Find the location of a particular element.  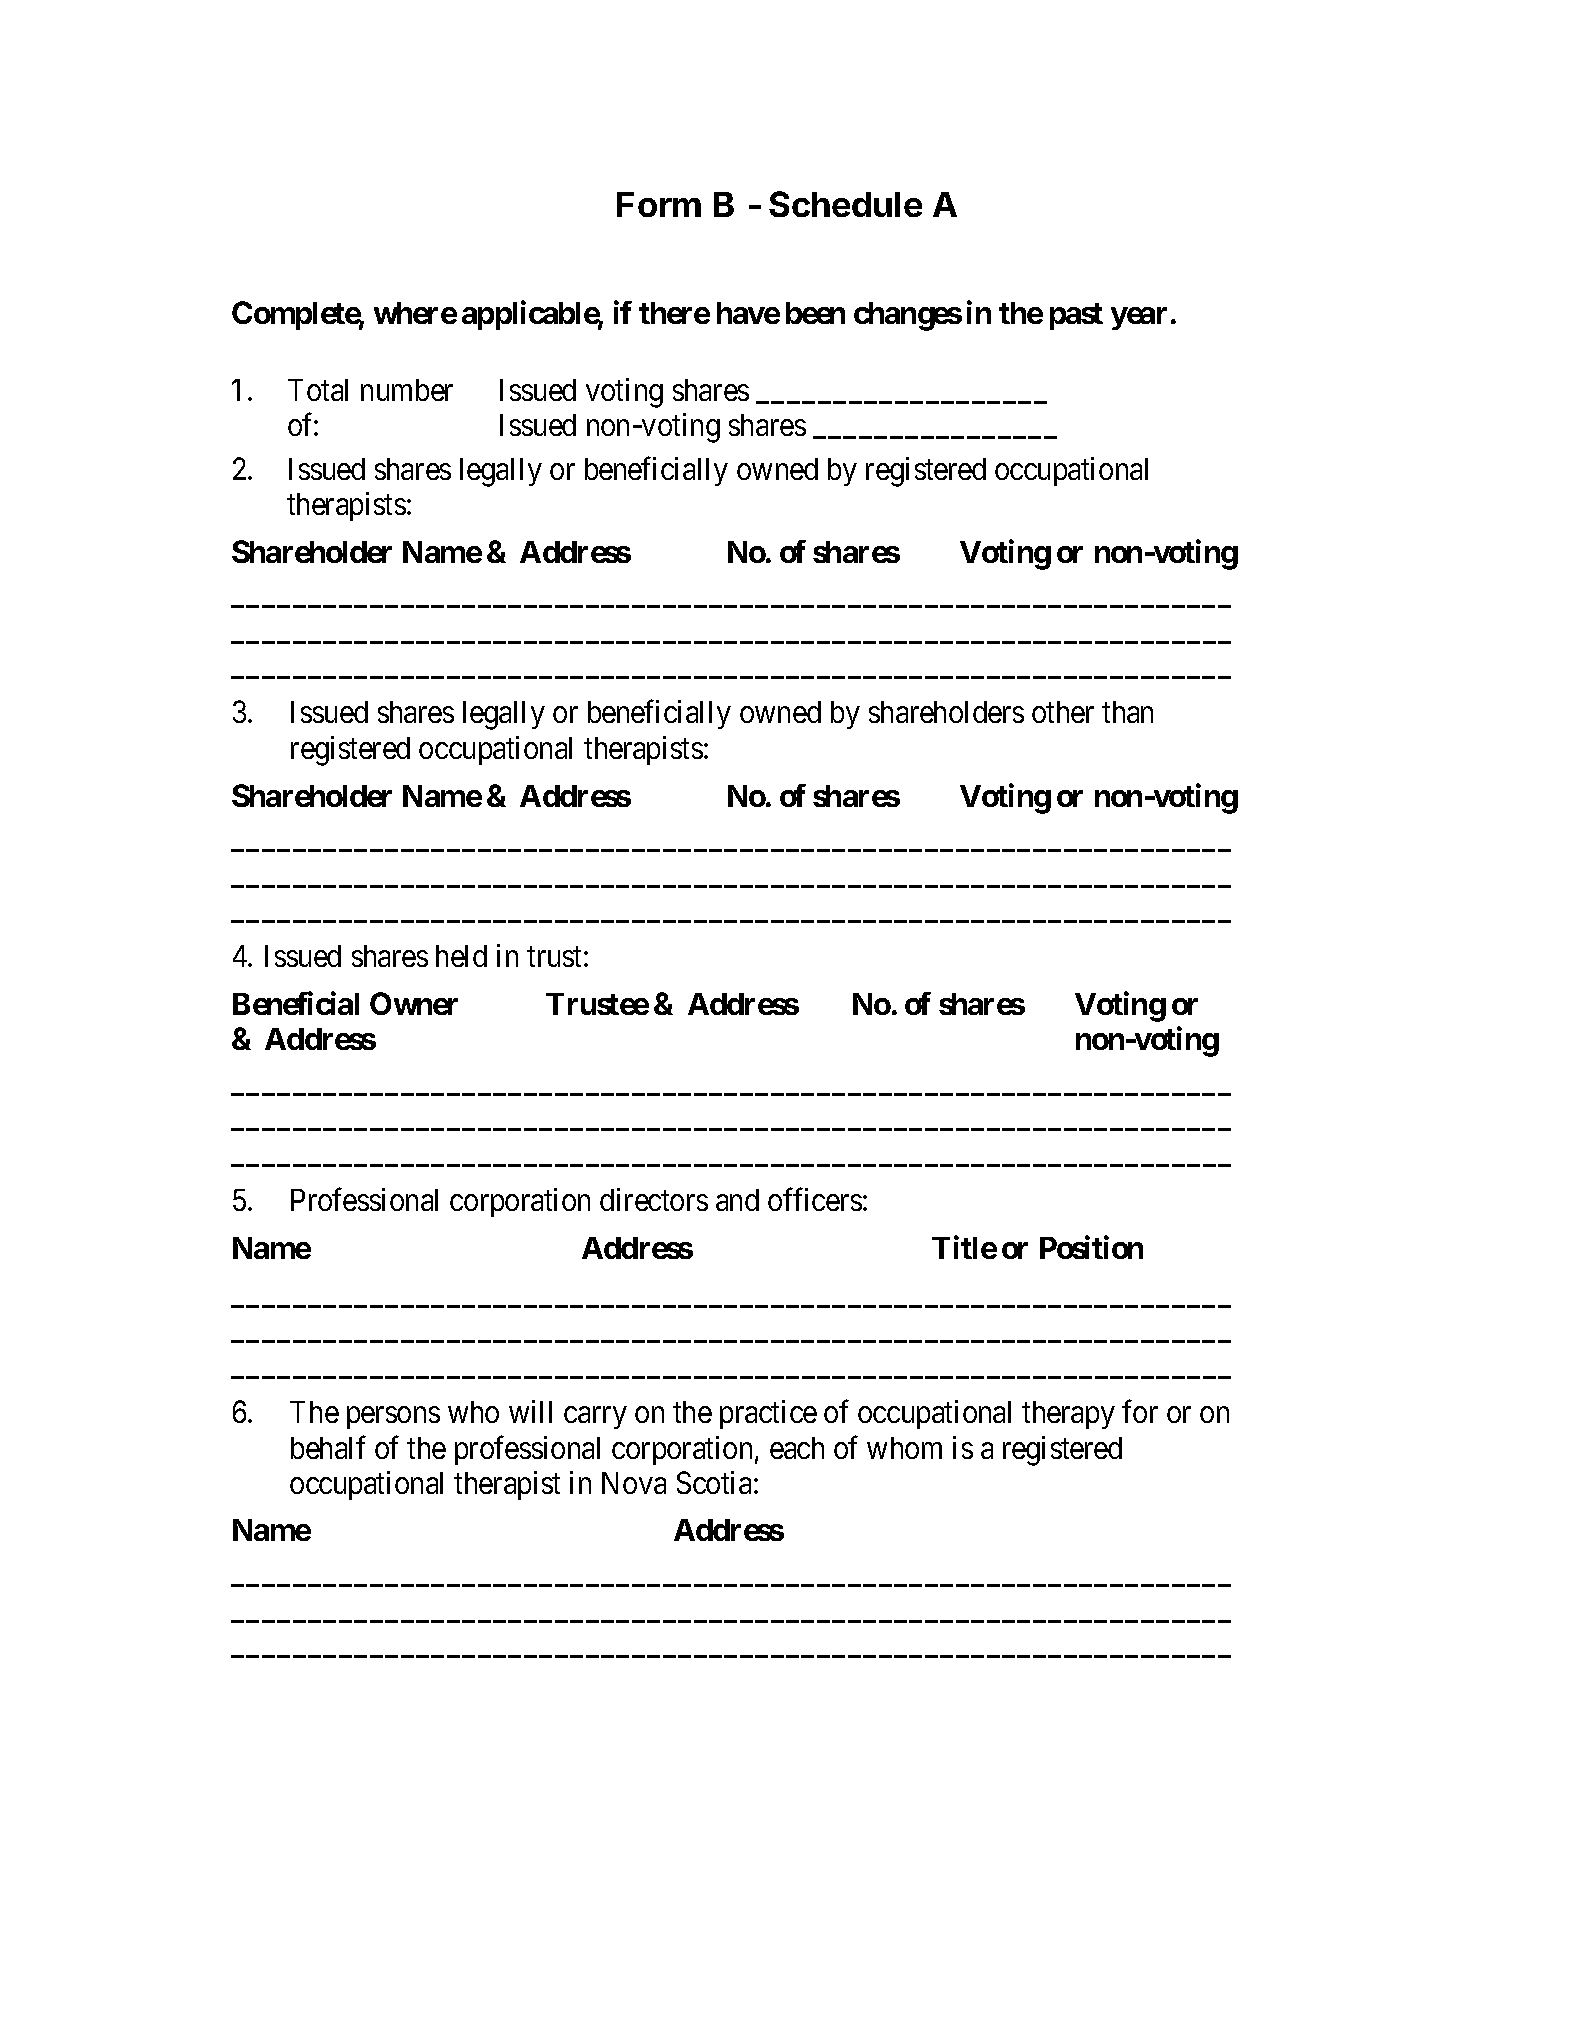

persons is located at coordinates (393, 1418).
